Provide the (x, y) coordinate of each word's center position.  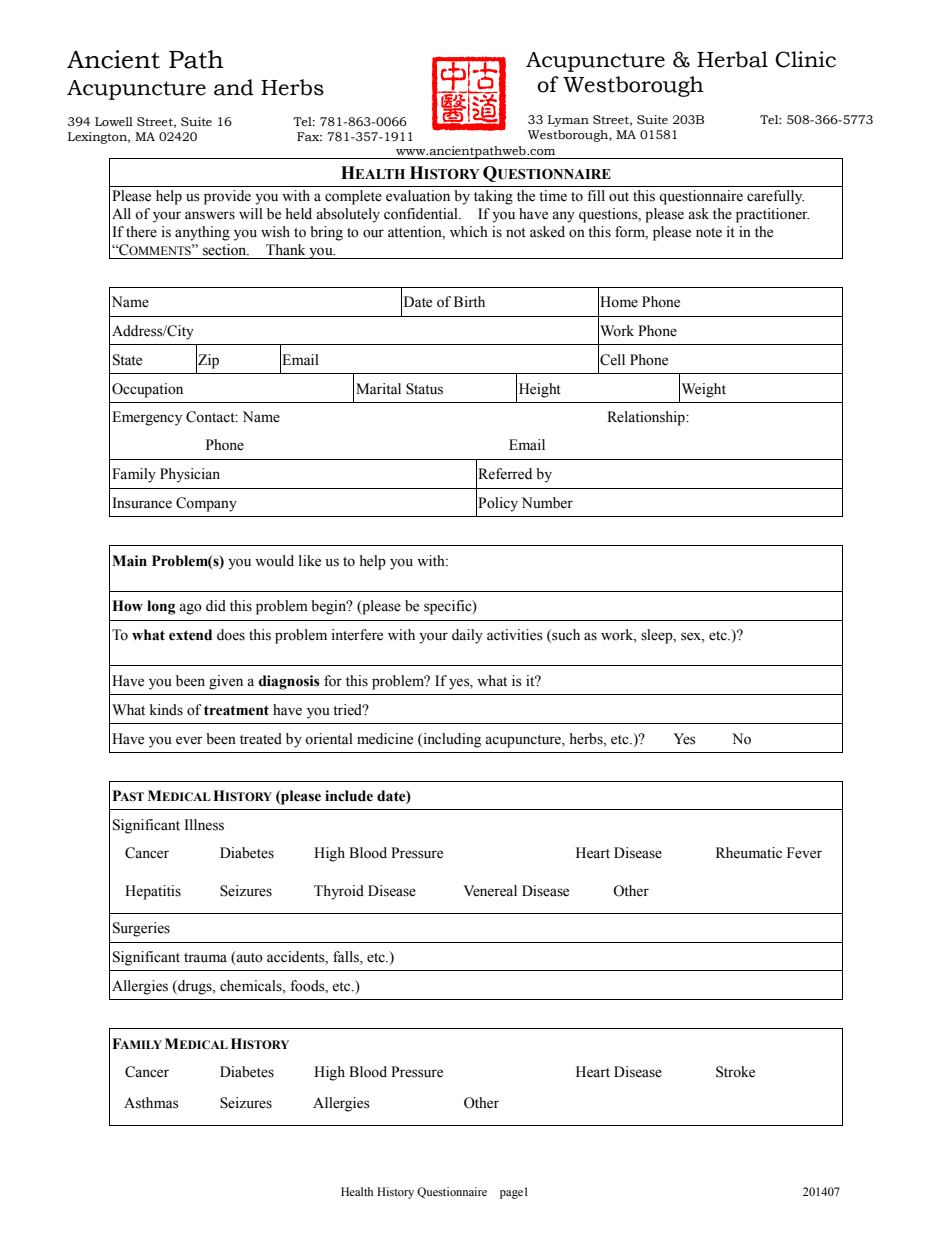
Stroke (735, 1072)
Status (424, 389)
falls (347, 958)
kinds (166, 710)
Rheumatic (749, 853)
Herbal (732, 59)
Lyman (568, 121)
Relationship (647, 418)
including (451, 740)
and (234, 87)
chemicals (252, 986)
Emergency (147, 418)
